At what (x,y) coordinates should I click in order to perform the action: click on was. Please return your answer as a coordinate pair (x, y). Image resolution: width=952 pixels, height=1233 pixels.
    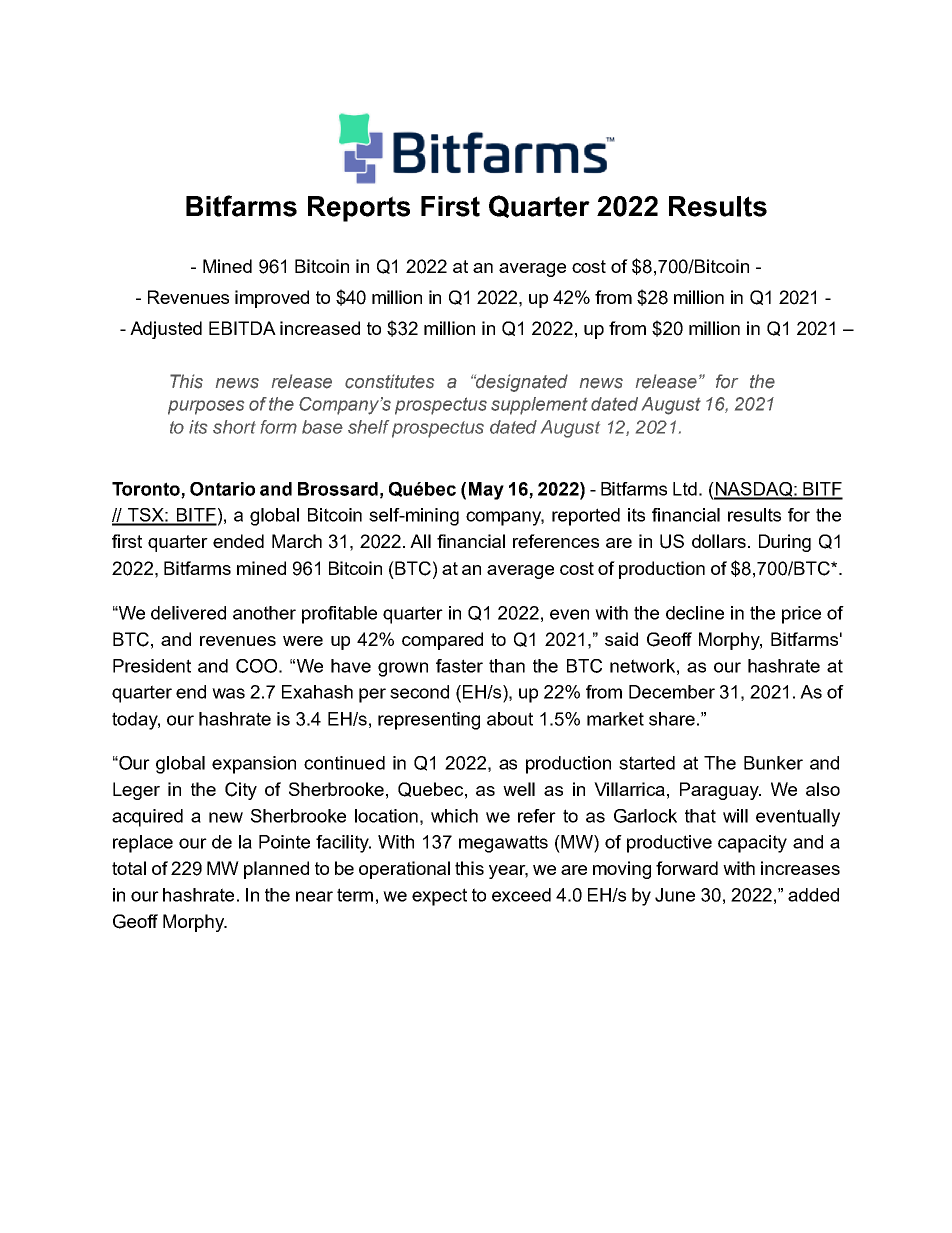
    Looking at the image, I should click on (228, 693).
